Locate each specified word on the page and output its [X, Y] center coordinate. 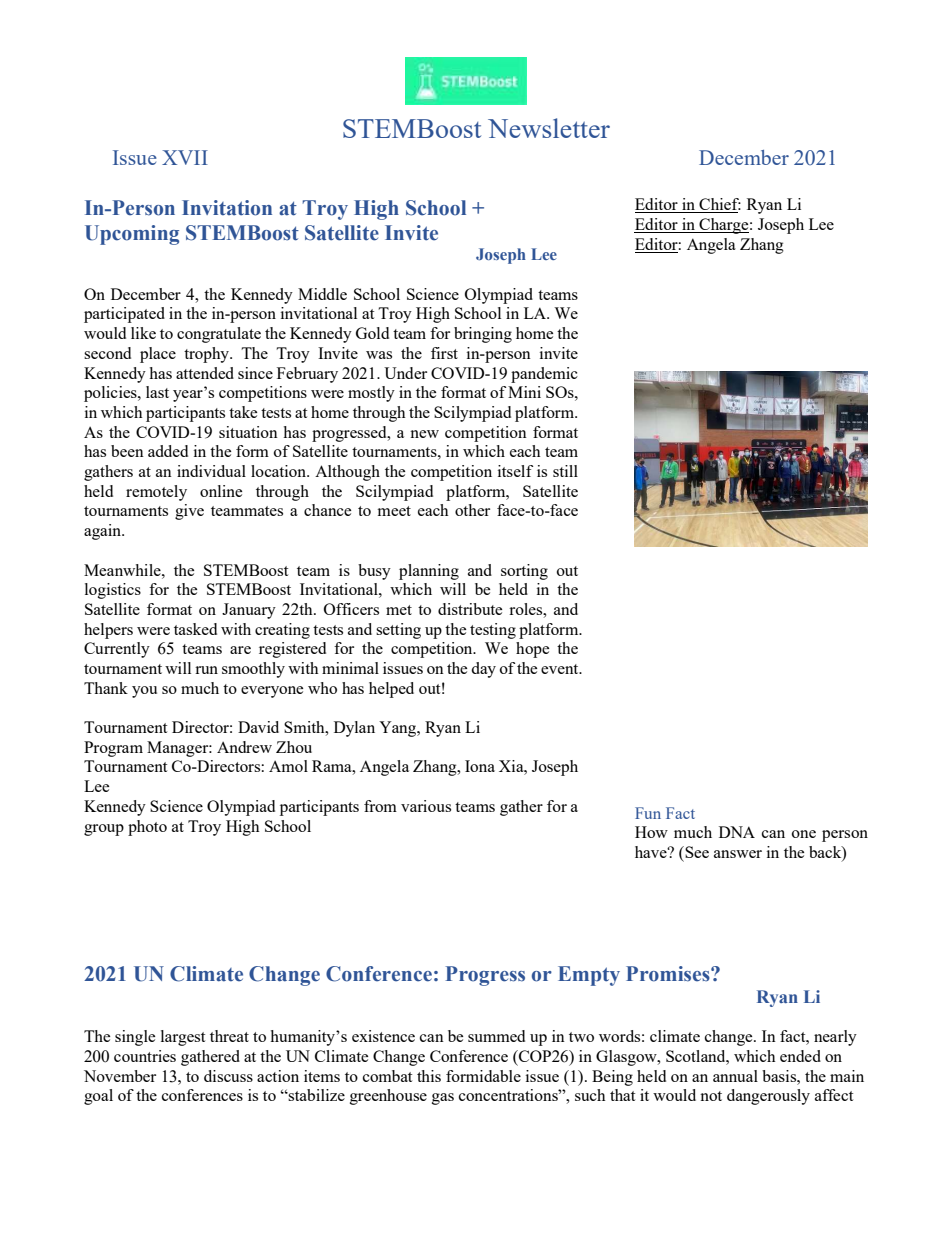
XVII [185, 157]
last [157, 392]
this [429, 1076]
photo [147, 828]
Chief [719, 205]
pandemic [544, 375]
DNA [737, 832]
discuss [228, 1076]
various [426, 806]
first [444, 353]
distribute [470, 609]
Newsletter [549, 128]
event [561, 669]
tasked [195, 629]
